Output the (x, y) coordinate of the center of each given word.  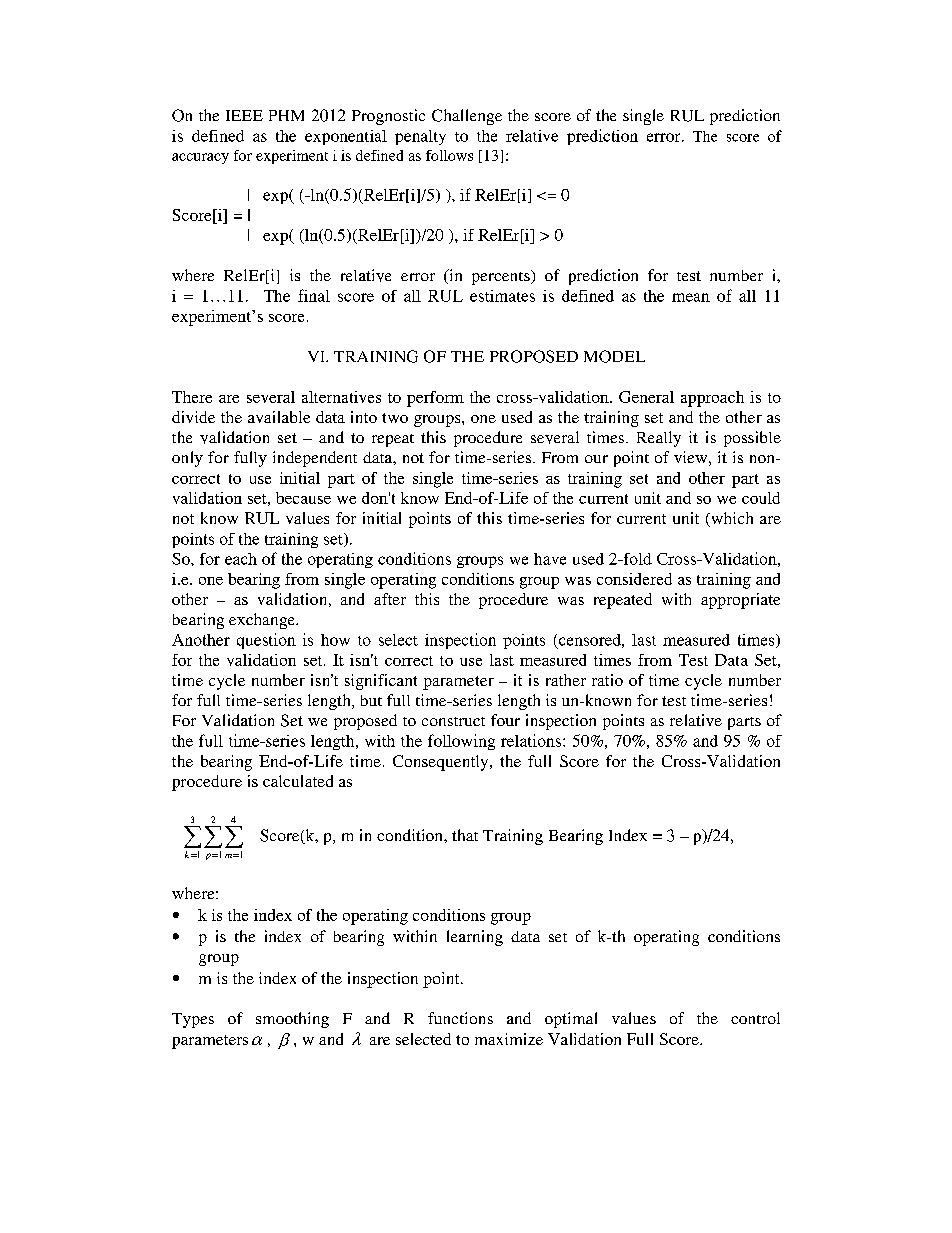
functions (460, 1018)
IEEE (244, 115)
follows (449, 155)
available (279, 417)
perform (435, 399)
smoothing (292, 1020)
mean (691, 297)
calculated (298, 781)
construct (453, 721)
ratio (607, 680)
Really (659, 439)
